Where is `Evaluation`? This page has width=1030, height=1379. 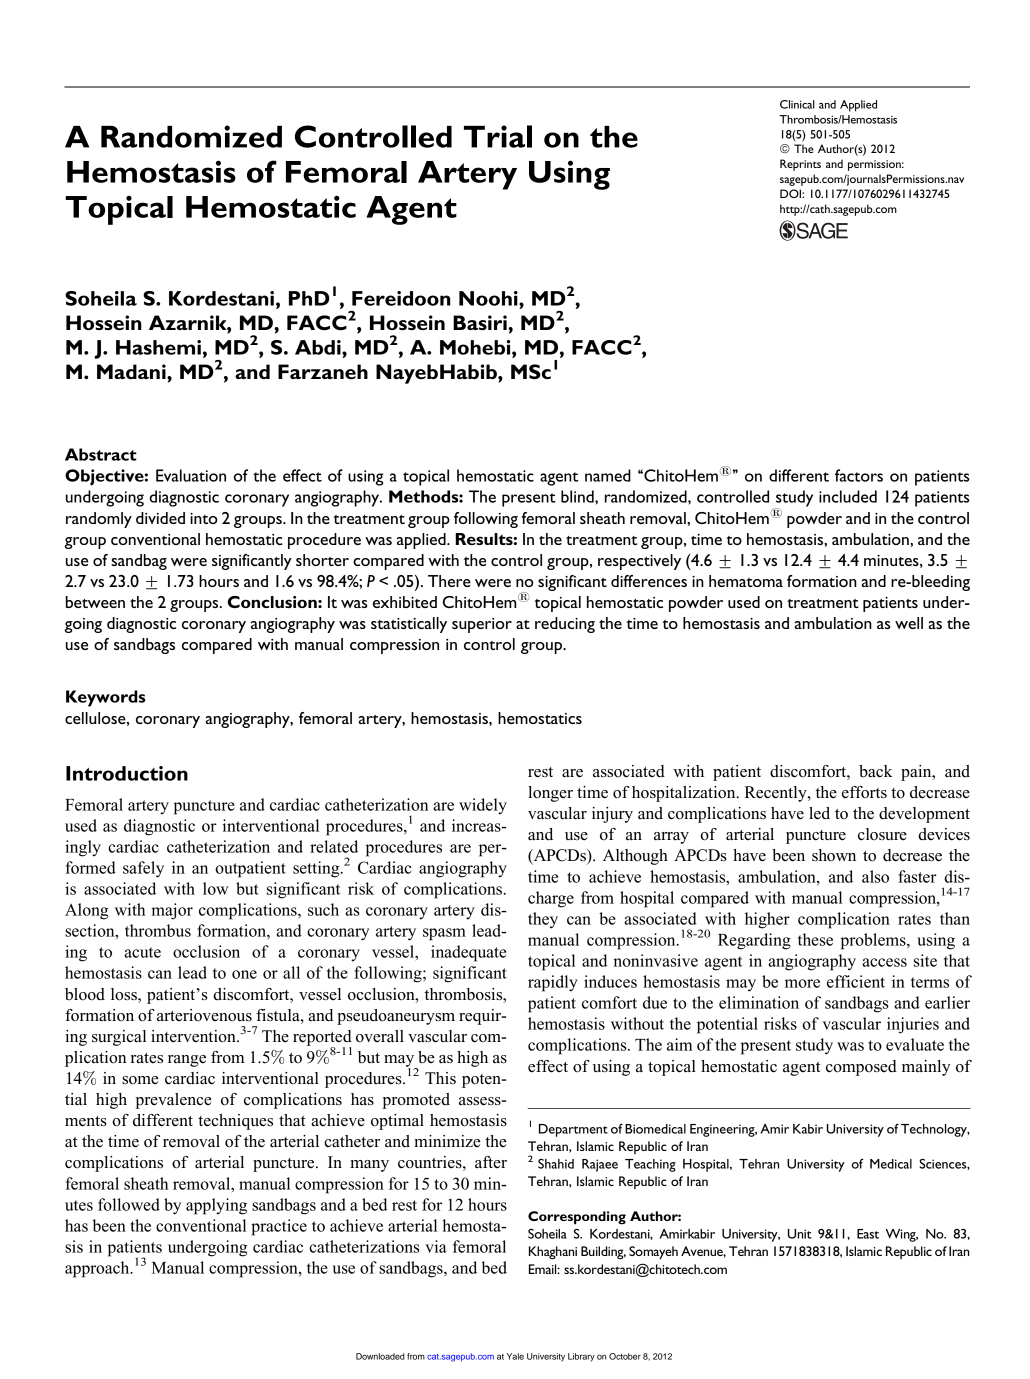 Evaluation is located at coordinates (191, 475).
